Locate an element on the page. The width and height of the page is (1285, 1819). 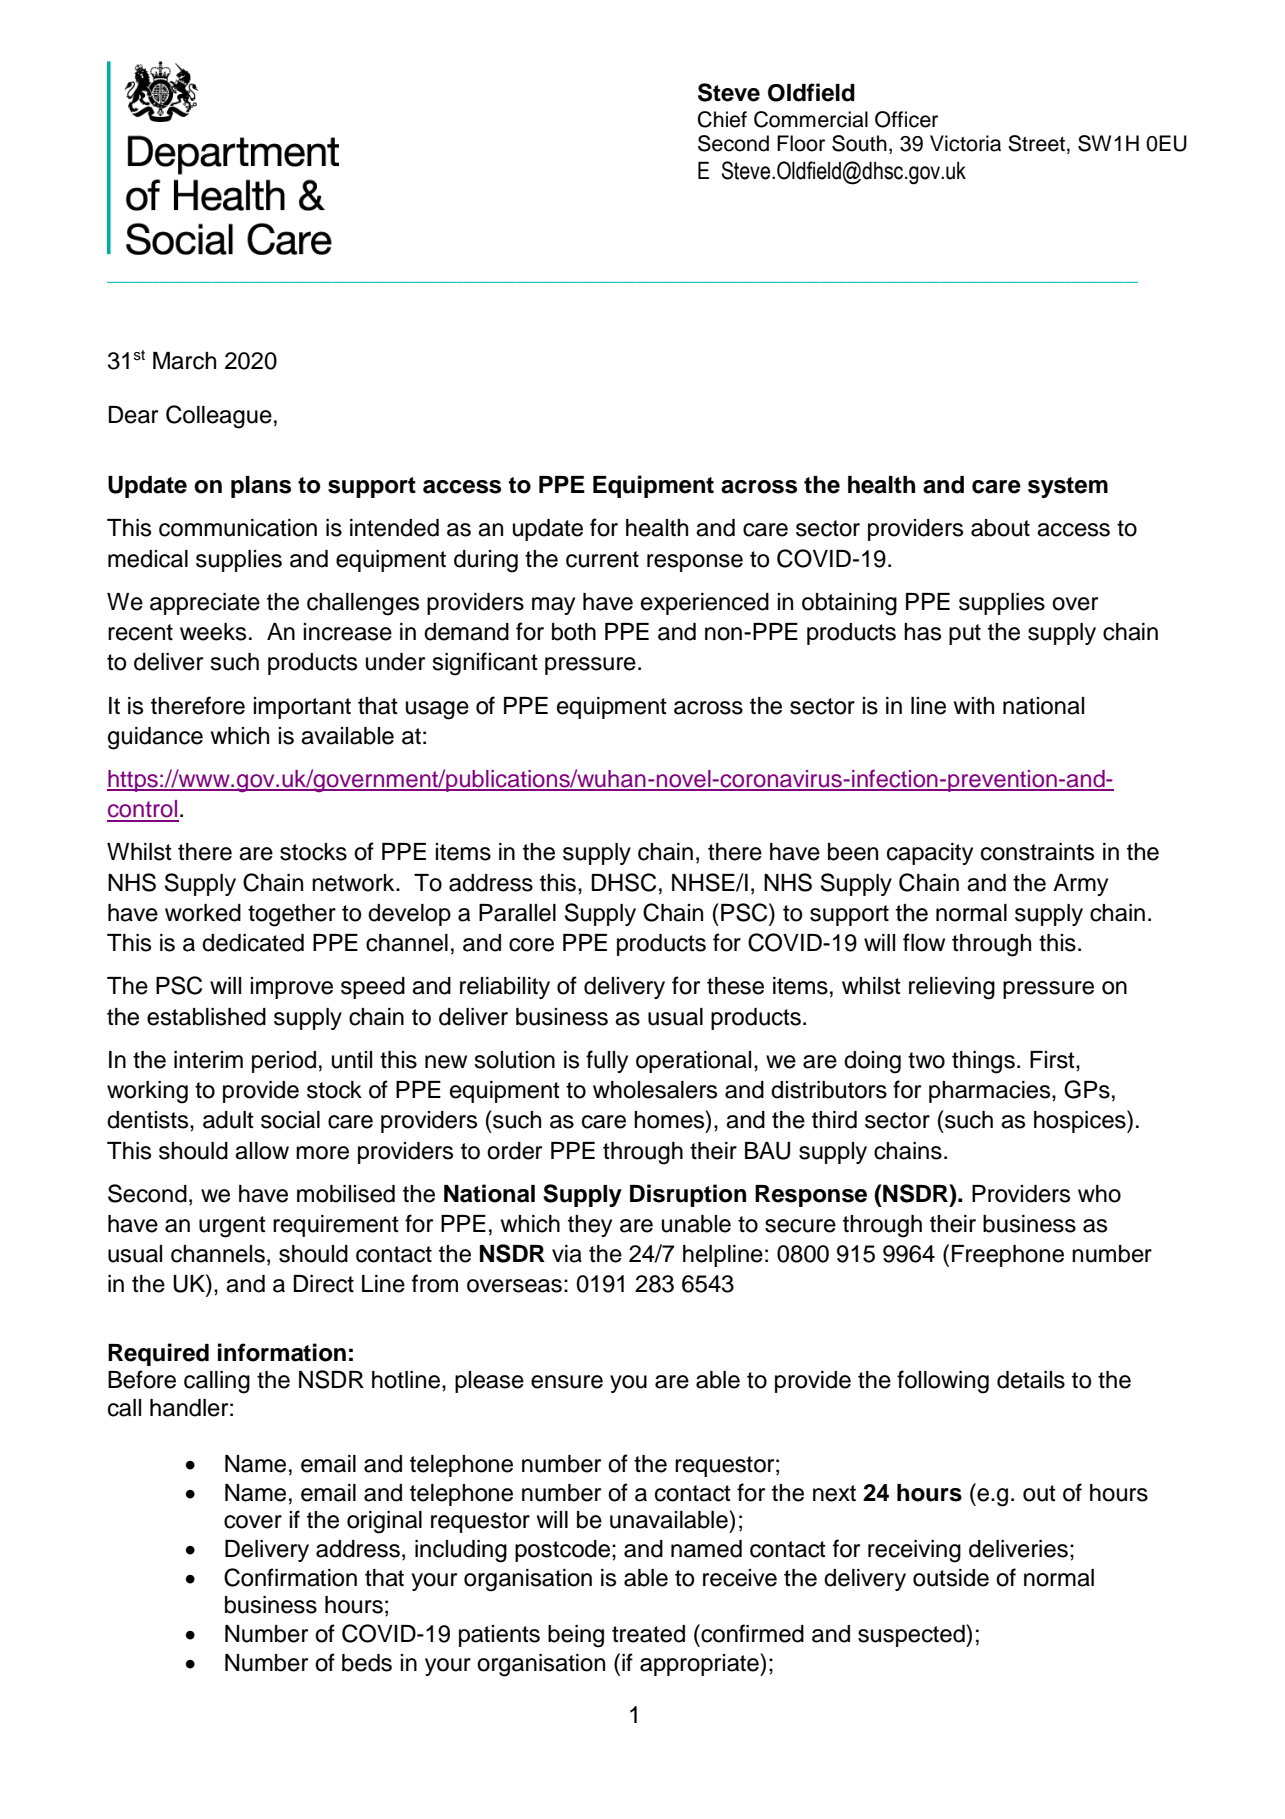
capacity is located at coordinates (930, 854).
